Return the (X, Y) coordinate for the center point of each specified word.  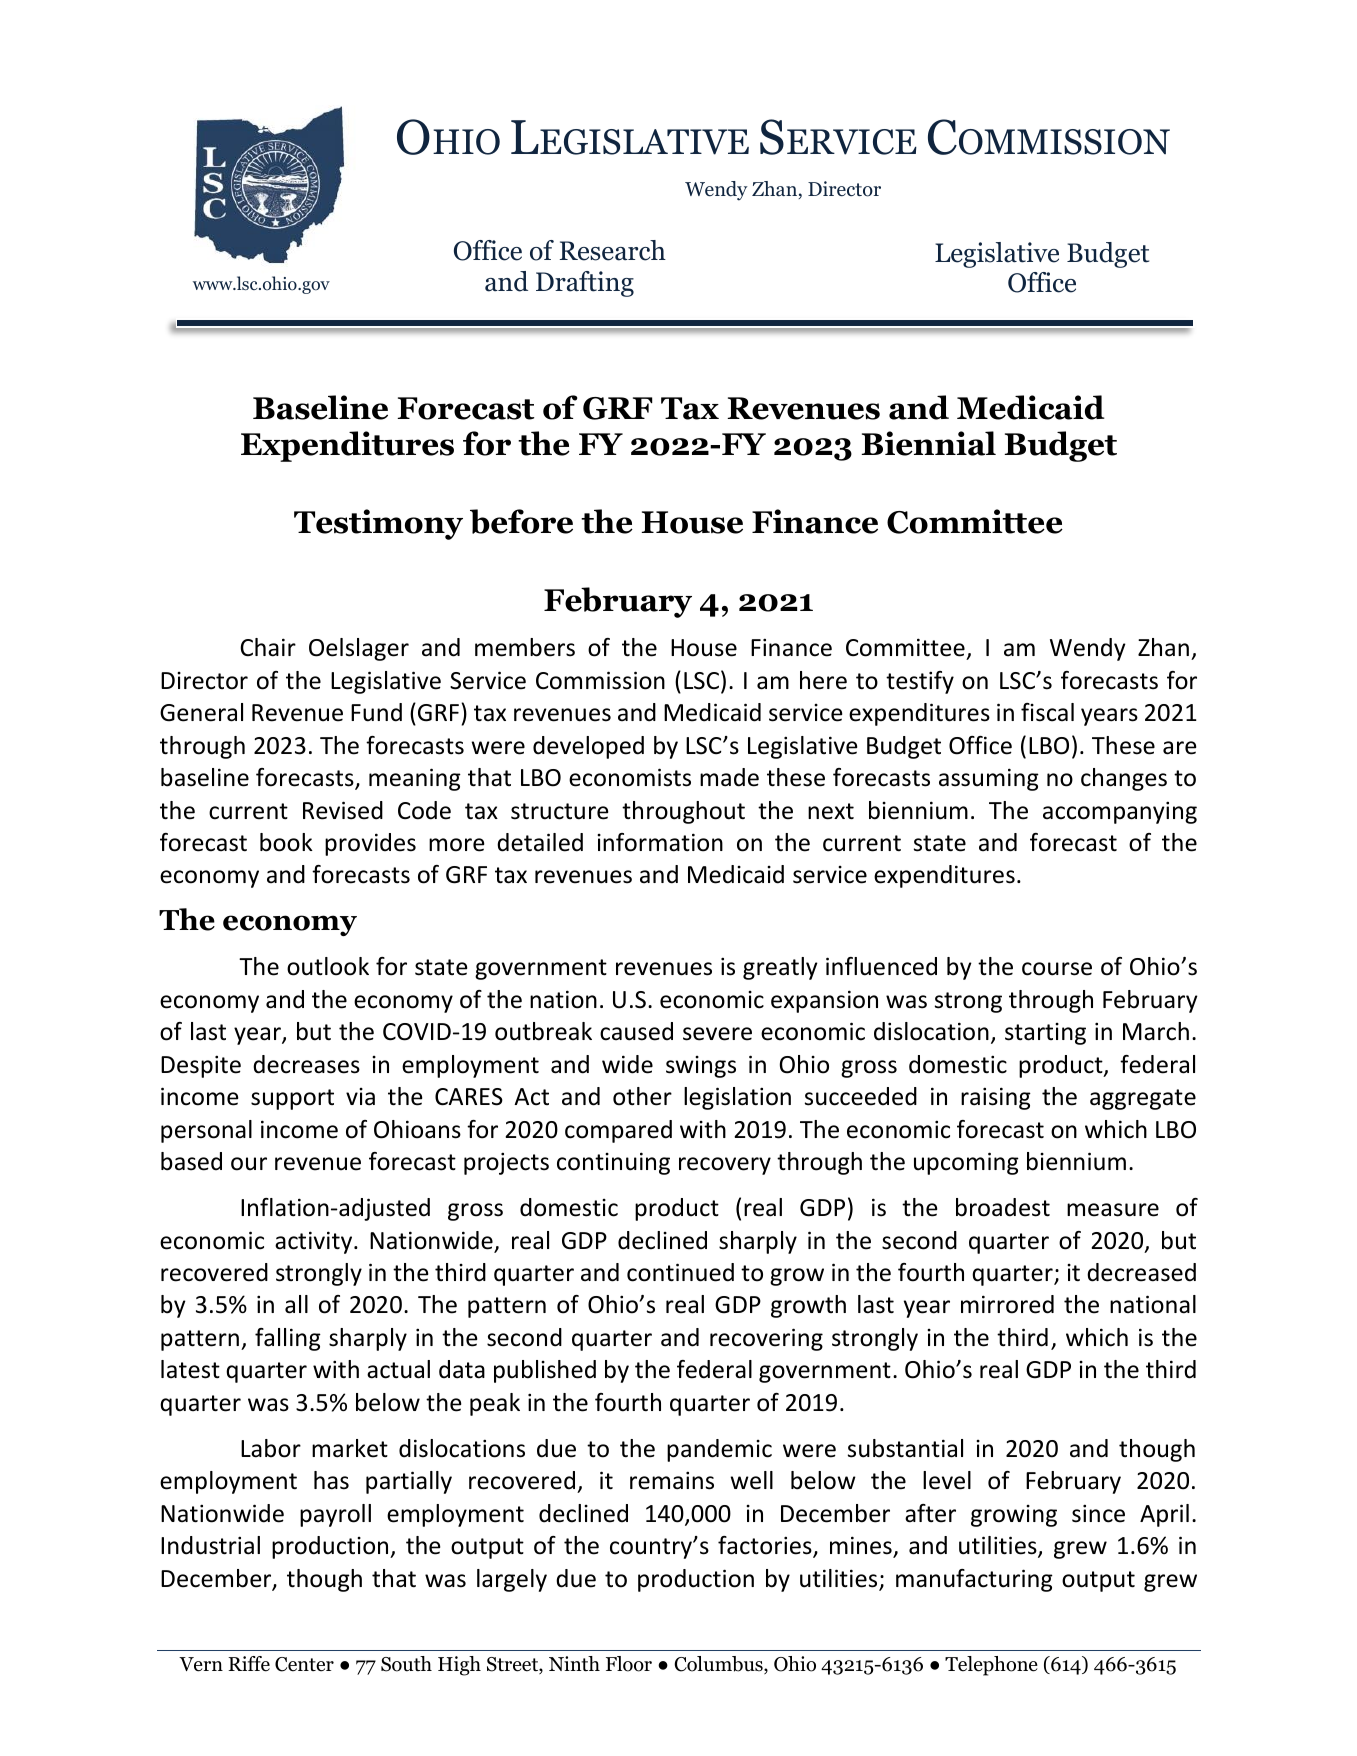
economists (630, 777)
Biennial (928, 443)
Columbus (719, 1665)
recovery (725, 1166)
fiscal (1047, 712)
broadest (1003, 1207)
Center (304, 1664)
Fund (376, 712)
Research (613, 250)
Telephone (991, 1666)
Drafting (585, 284)
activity (315, 1242)
